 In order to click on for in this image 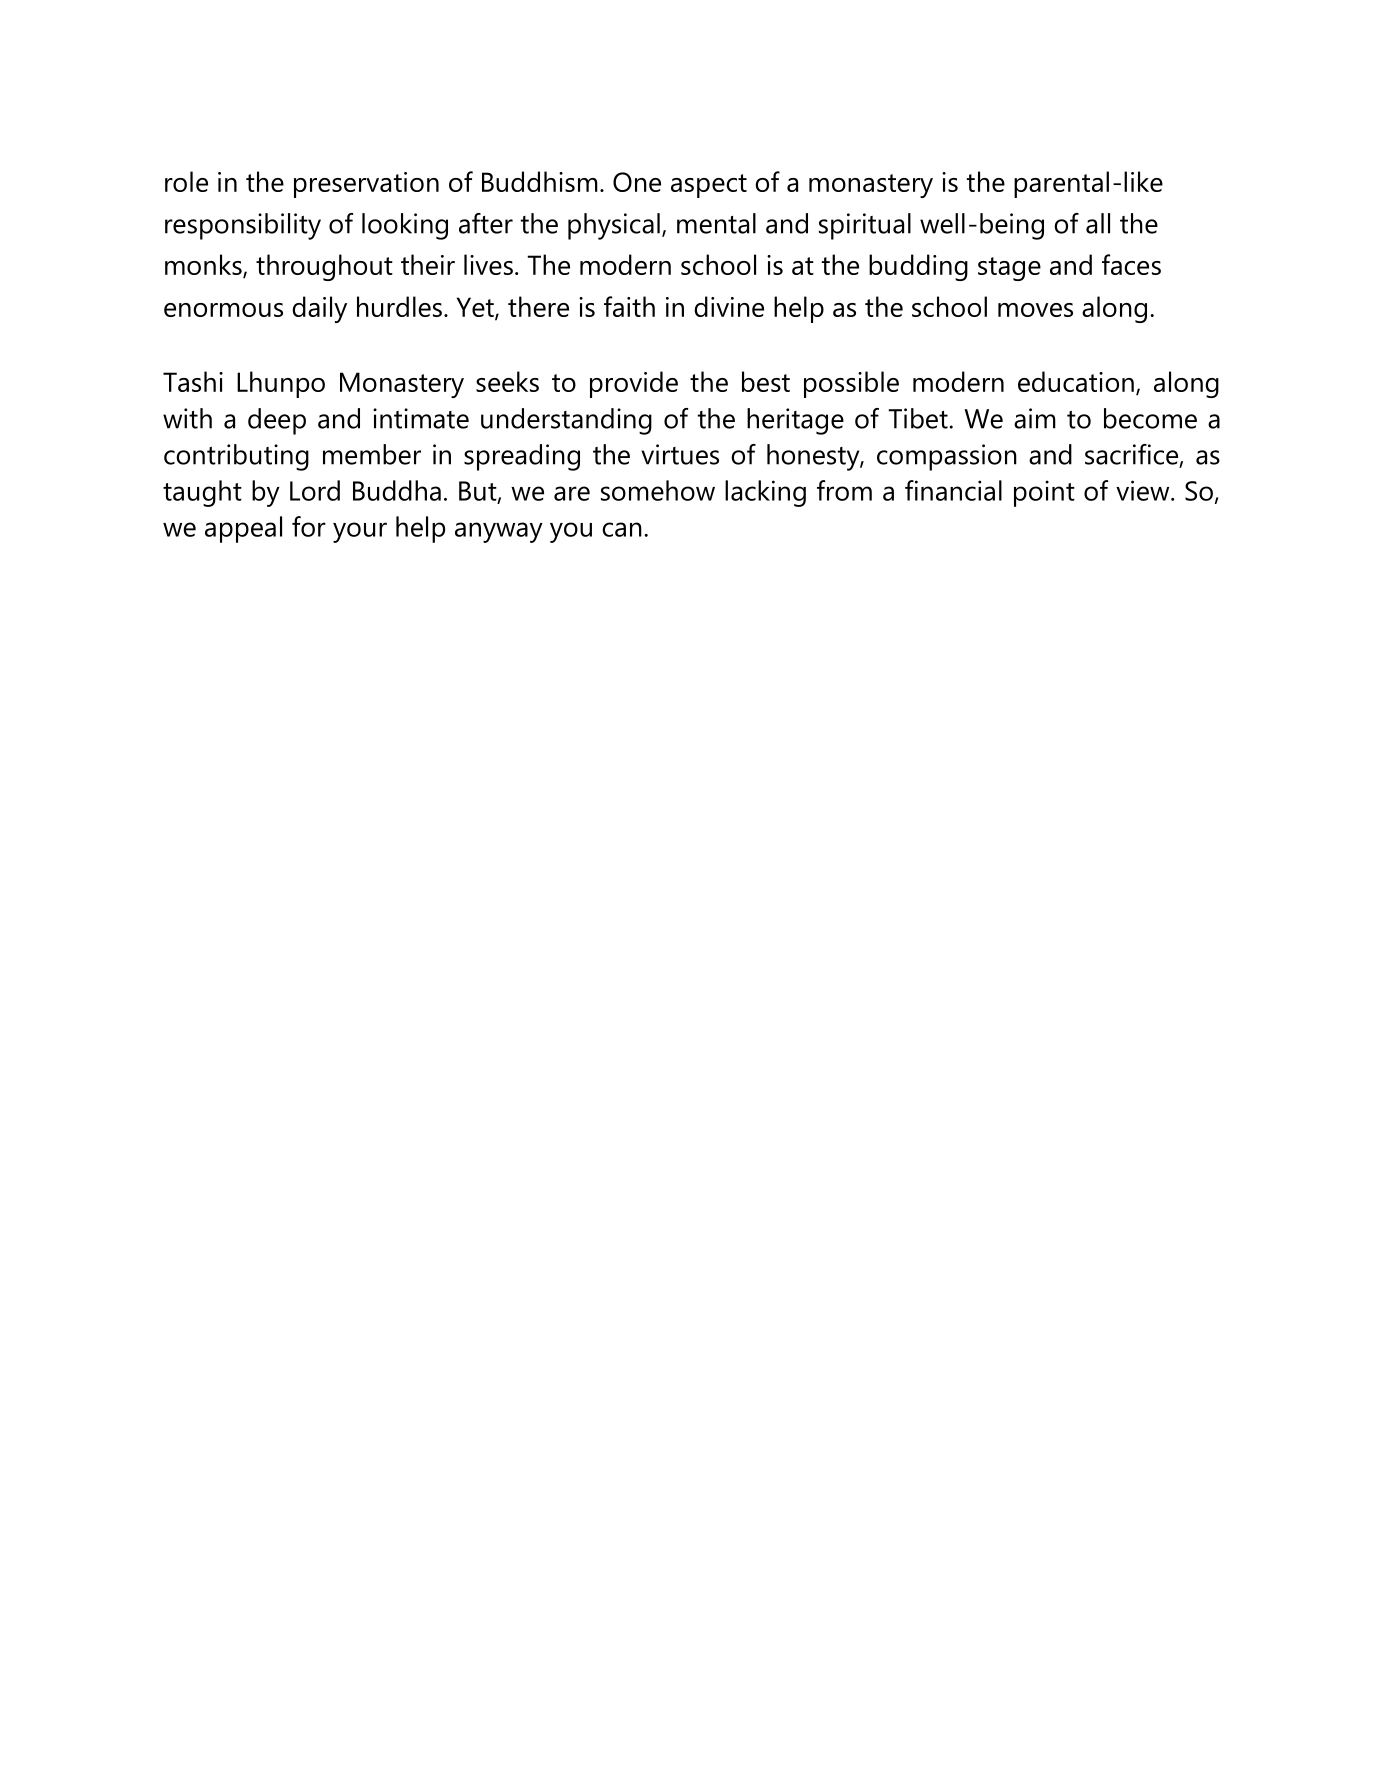, I will do `click(309, 526)`.
